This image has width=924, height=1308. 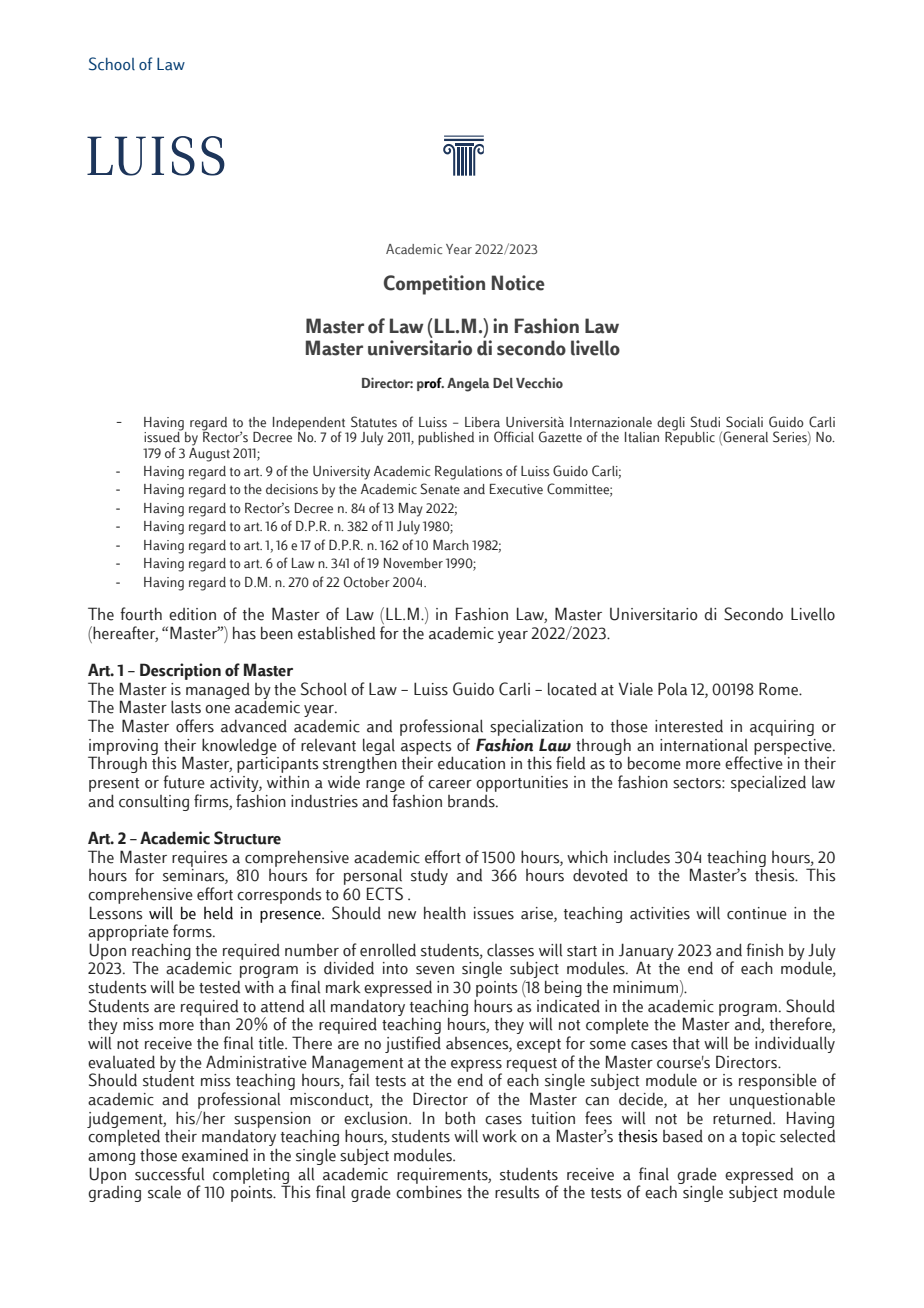 What do you see at coordinates (705, 422) in the image?
I see `Studi` at bounding box center [705, 422].
